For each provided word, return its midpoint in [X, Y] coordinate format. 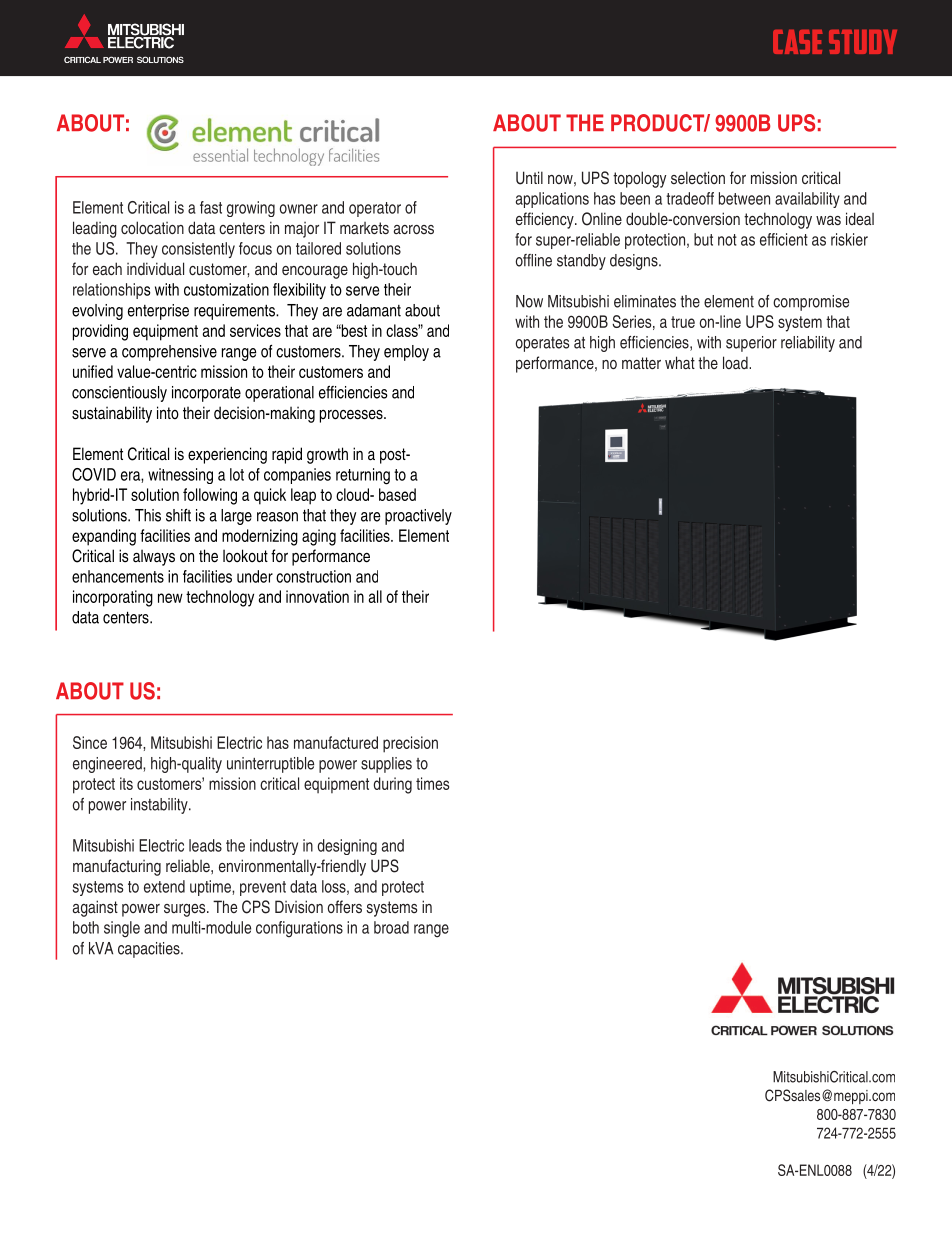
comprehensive [169, 353]
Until [529, 178]
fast [211, 207]
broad [391, 927]
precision [410, 744]
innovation [317, 596]
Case [797, 42]
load [736, 362]
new [170, 598]
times [432, 783]
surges [186, 910]
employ [406, 353]
